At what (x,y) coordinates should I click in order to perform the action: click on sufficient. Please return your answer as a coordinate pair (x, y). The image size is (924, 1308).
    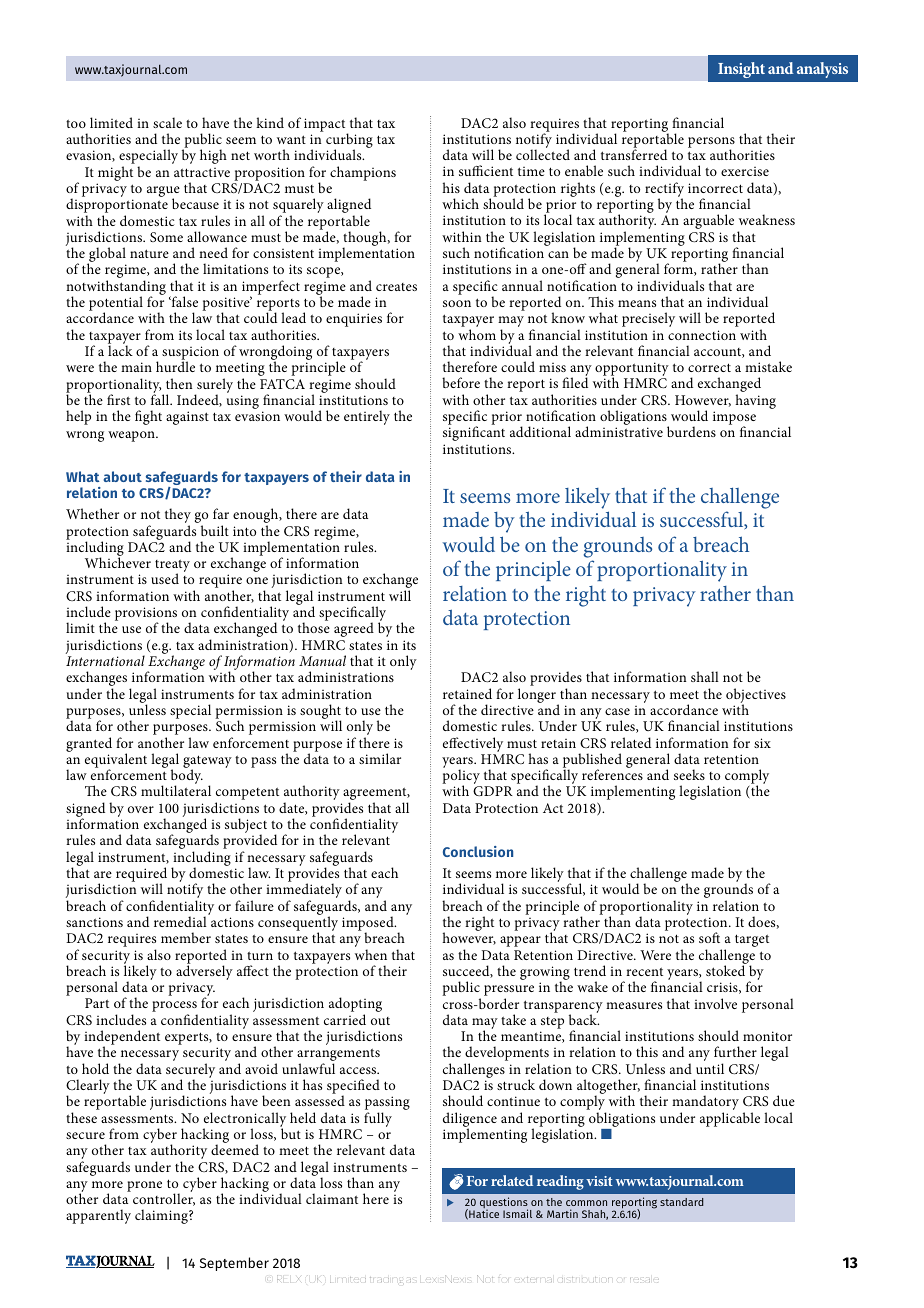
    Looking at the image, I should click on (486, 170).
